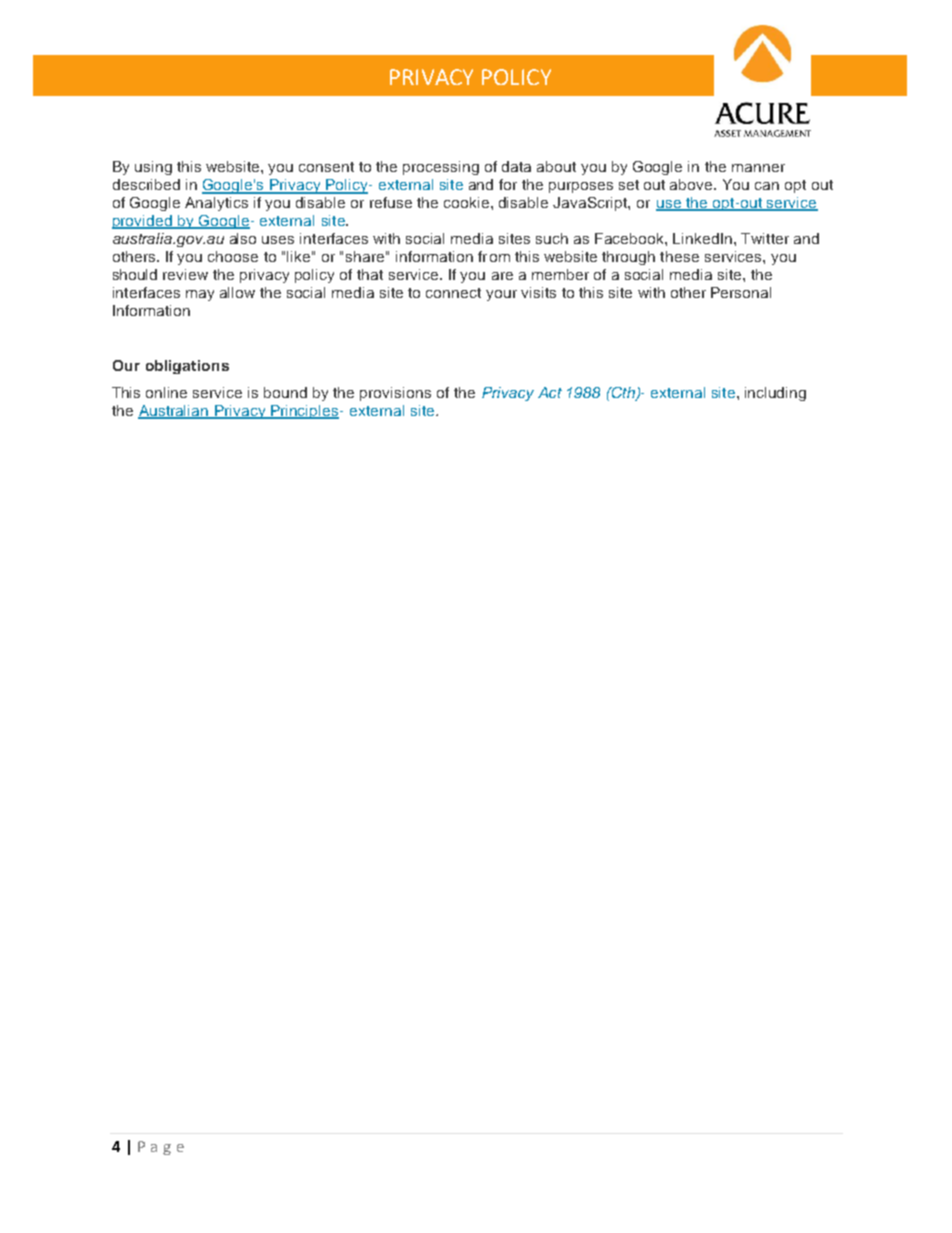 Image resolution: width=952 pixels, height=1233 pixels. I want to click on obligations, so click(187, 367).
